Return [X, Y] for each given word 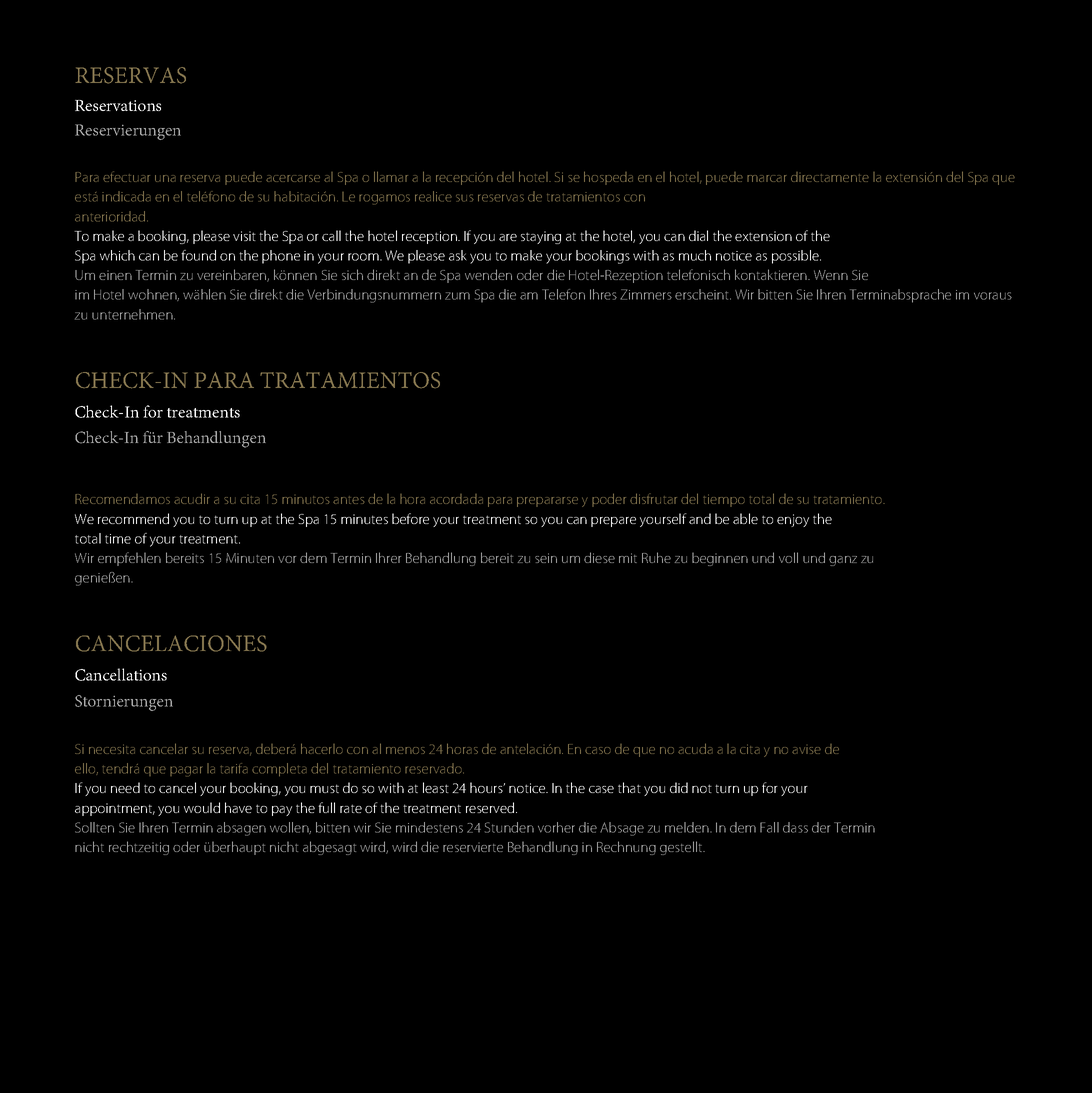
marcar [767, 178]
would [202, 807]
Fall [769, 827]
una [165, 178]
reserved [490, 807]
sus [465, 198]
